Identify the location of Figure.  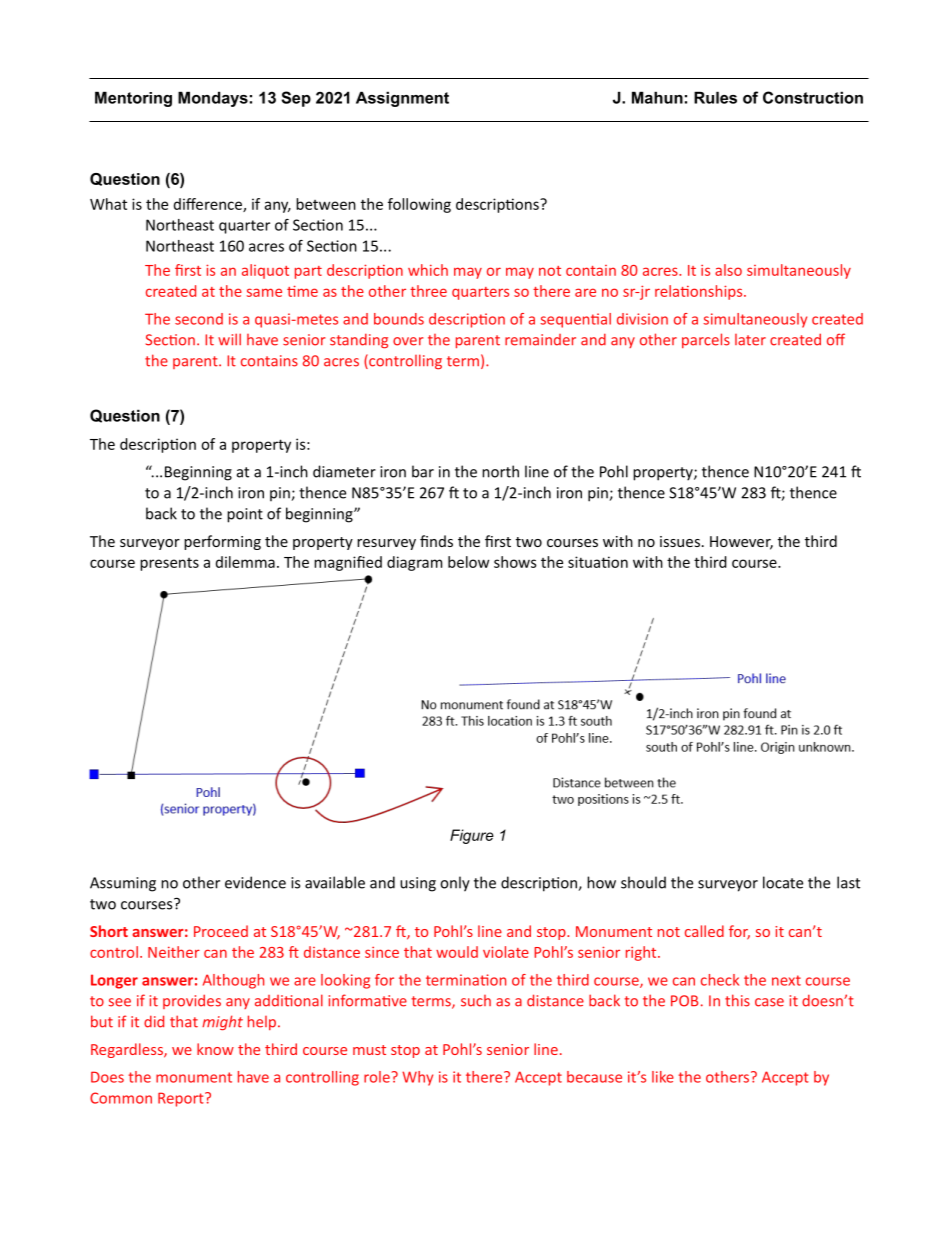
(472, 836).
